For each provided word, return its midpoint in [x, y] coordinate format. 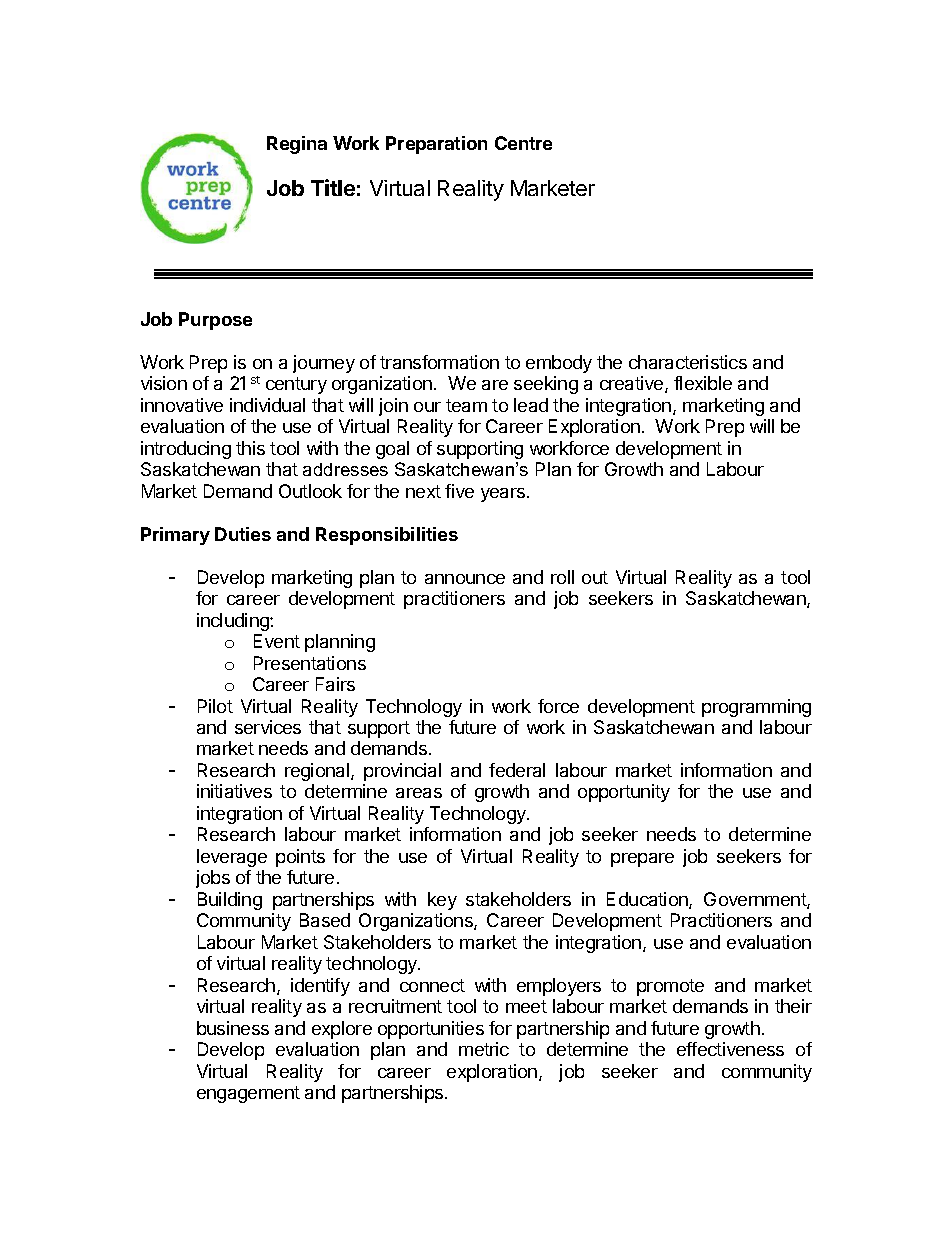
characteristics [688, 362]
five [459, 491]
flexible [703, 383]
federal [517, 770]
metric [484, 1049]
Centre [523, 143]
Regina [297, 145]
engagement [248, 1094]
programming [756, 708]
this [250, 448]
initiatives [234, 791]
